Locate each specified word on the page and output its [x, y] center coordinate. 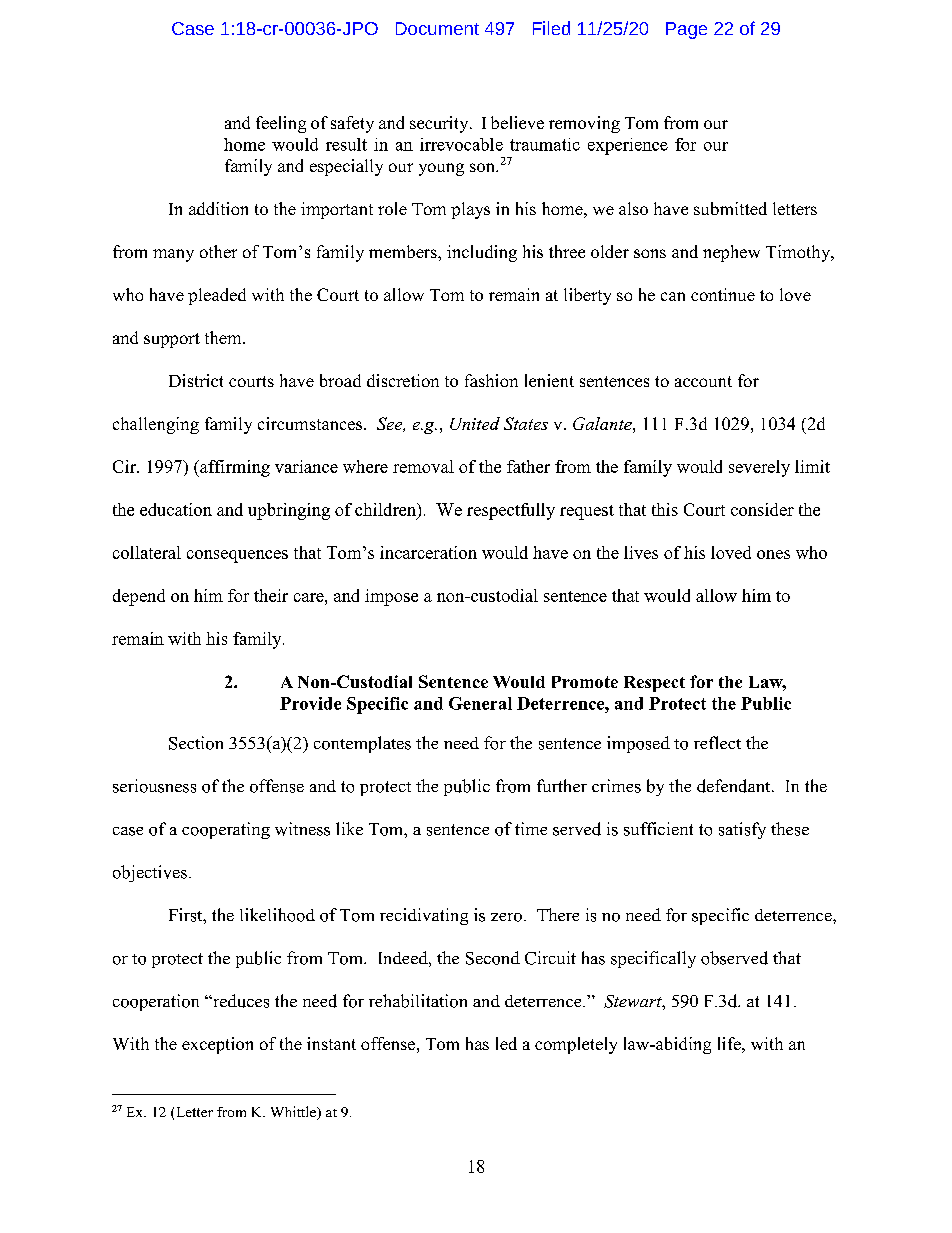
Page [686, 30]
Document [437, 28]
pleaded [217, 296]
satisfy [742, 830]
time [531, 828]
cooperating [226, 830]
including [482, 253]
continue [723, 294]
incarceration [428, 552]
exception [217, 1045]
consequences [237, 556]
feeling [281, 124]
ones [773, 554]
